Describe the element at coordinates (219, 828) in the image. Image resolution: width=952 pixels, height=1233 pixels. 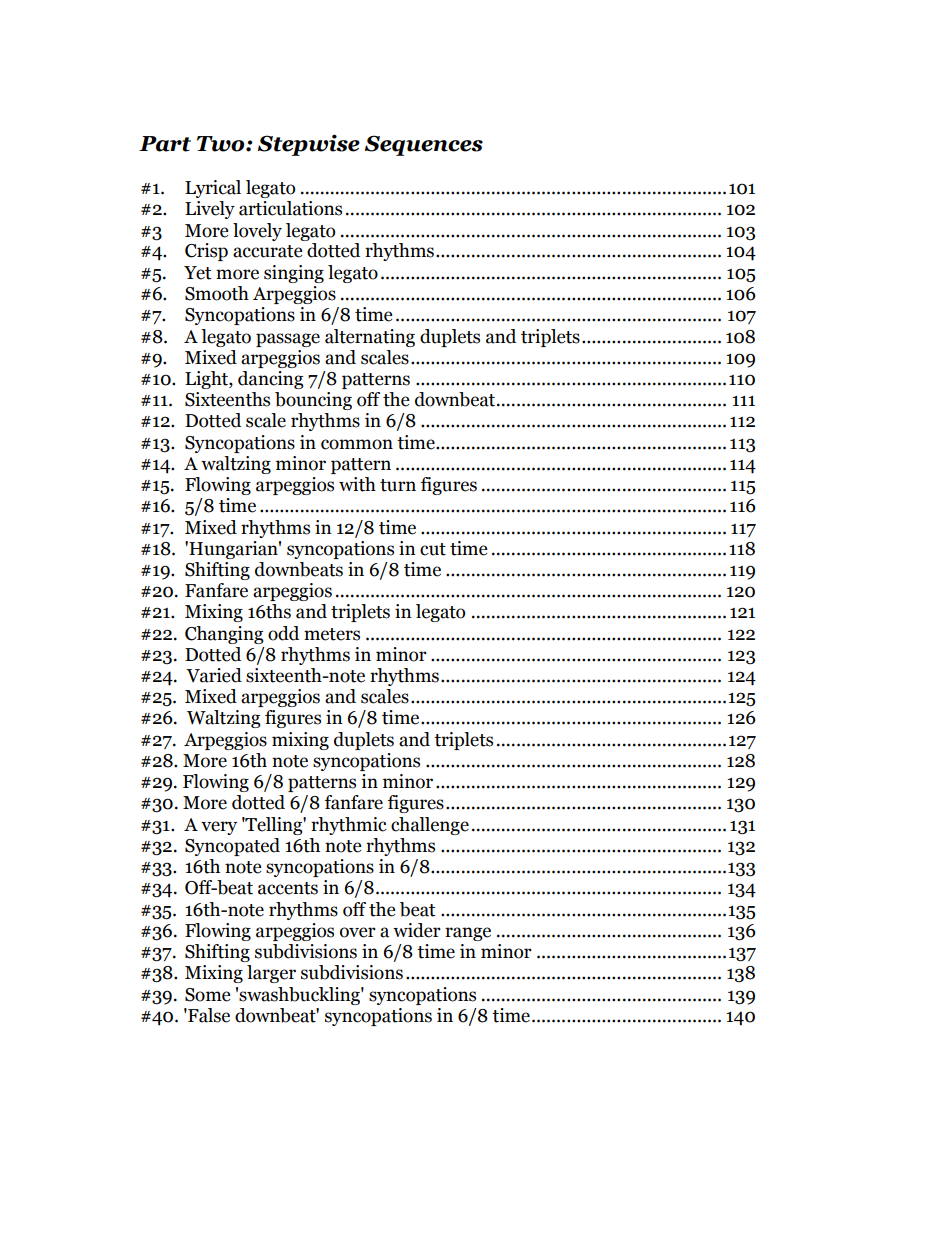
I see `very` at that location.
